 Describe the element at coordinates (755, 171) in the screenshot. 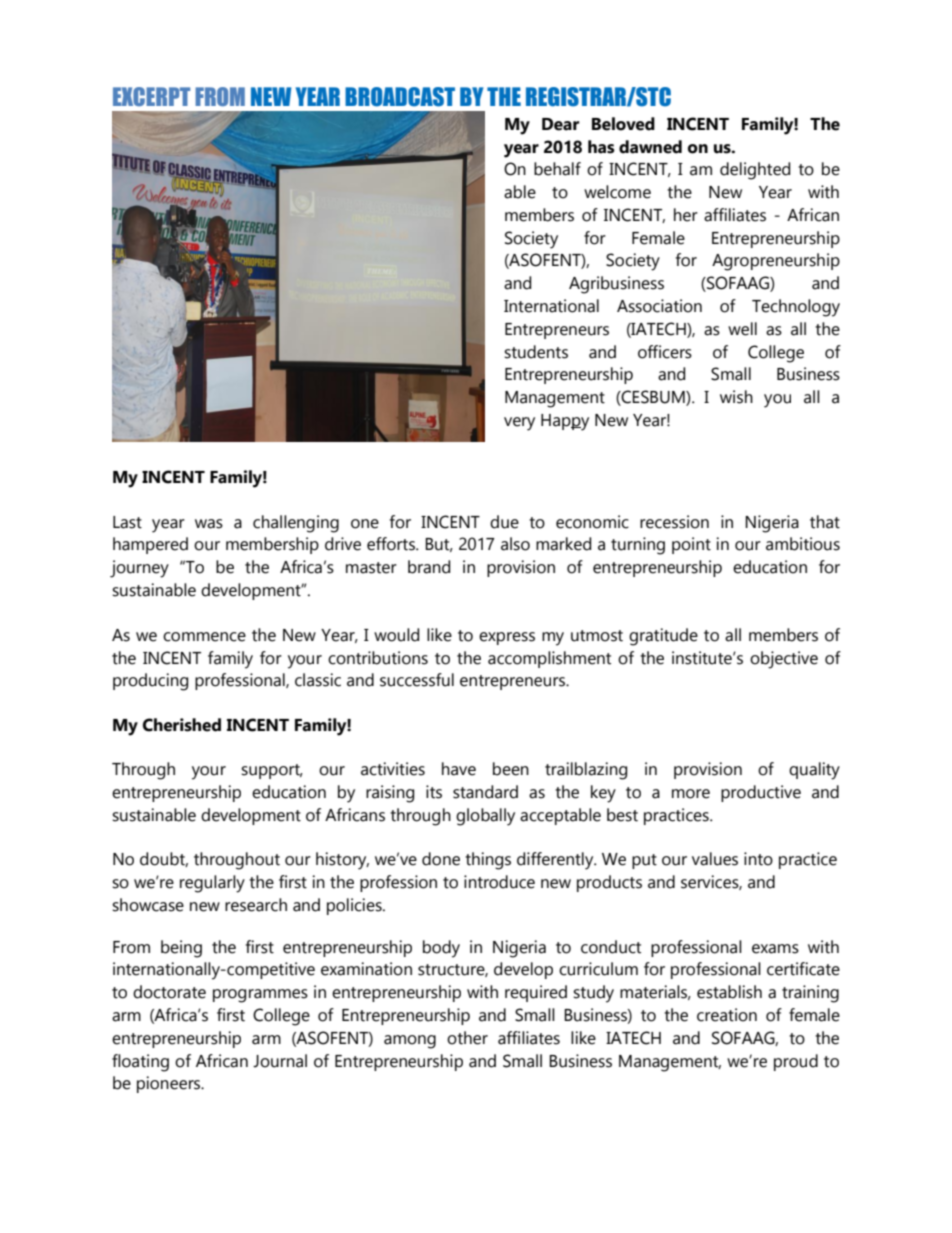

I see `delighted` at that location.
